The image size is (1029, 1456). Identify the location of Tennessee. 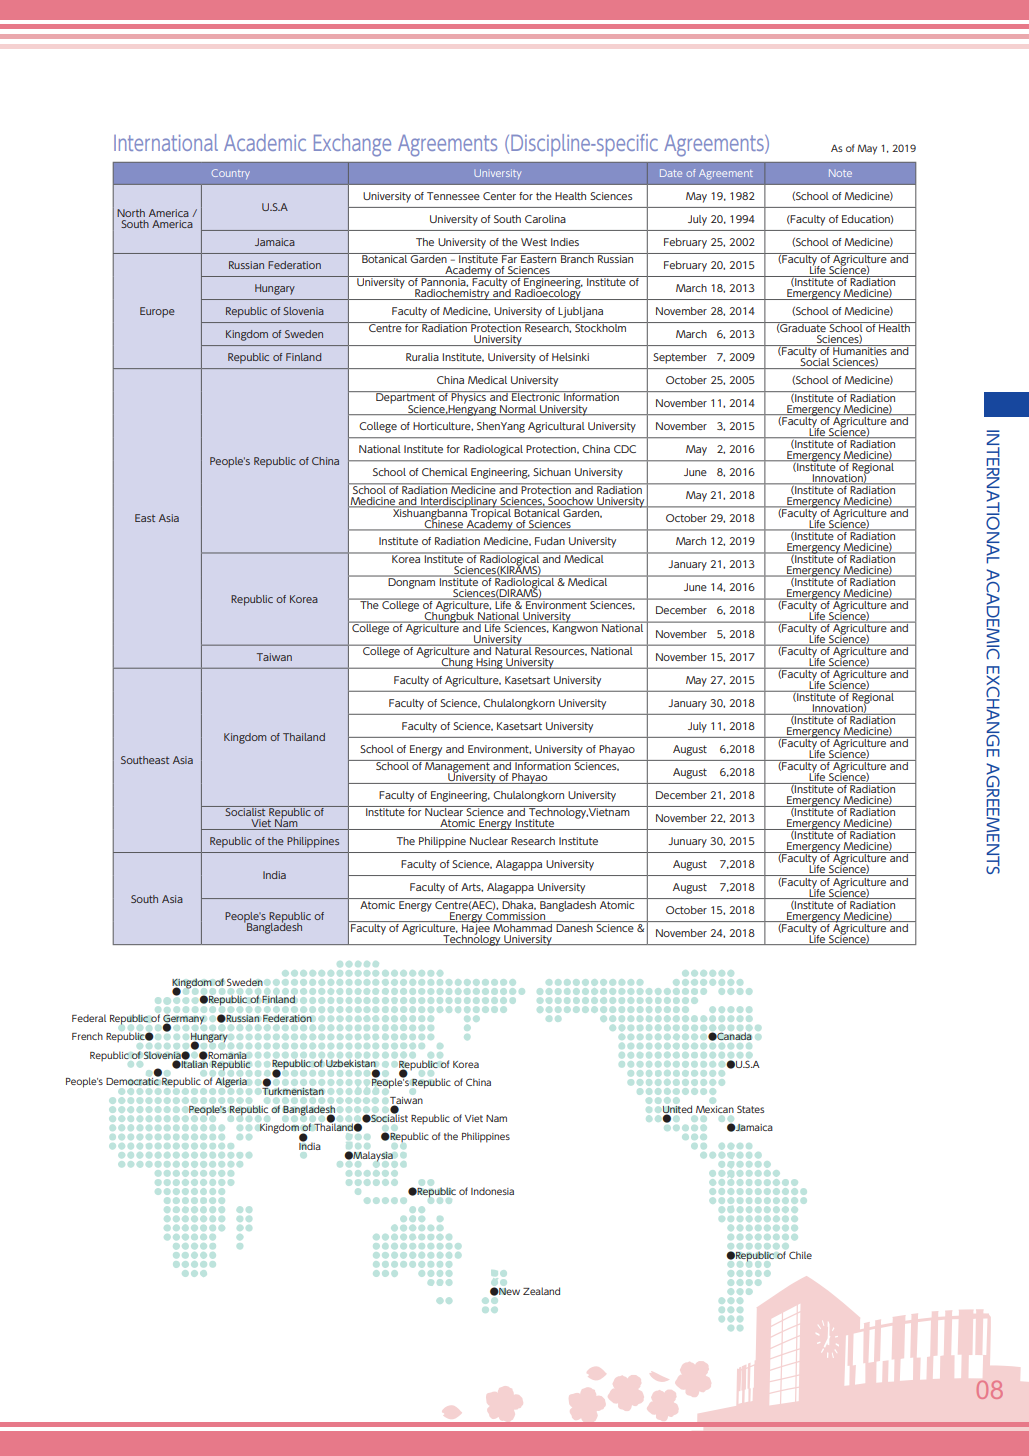
(453, 196).
